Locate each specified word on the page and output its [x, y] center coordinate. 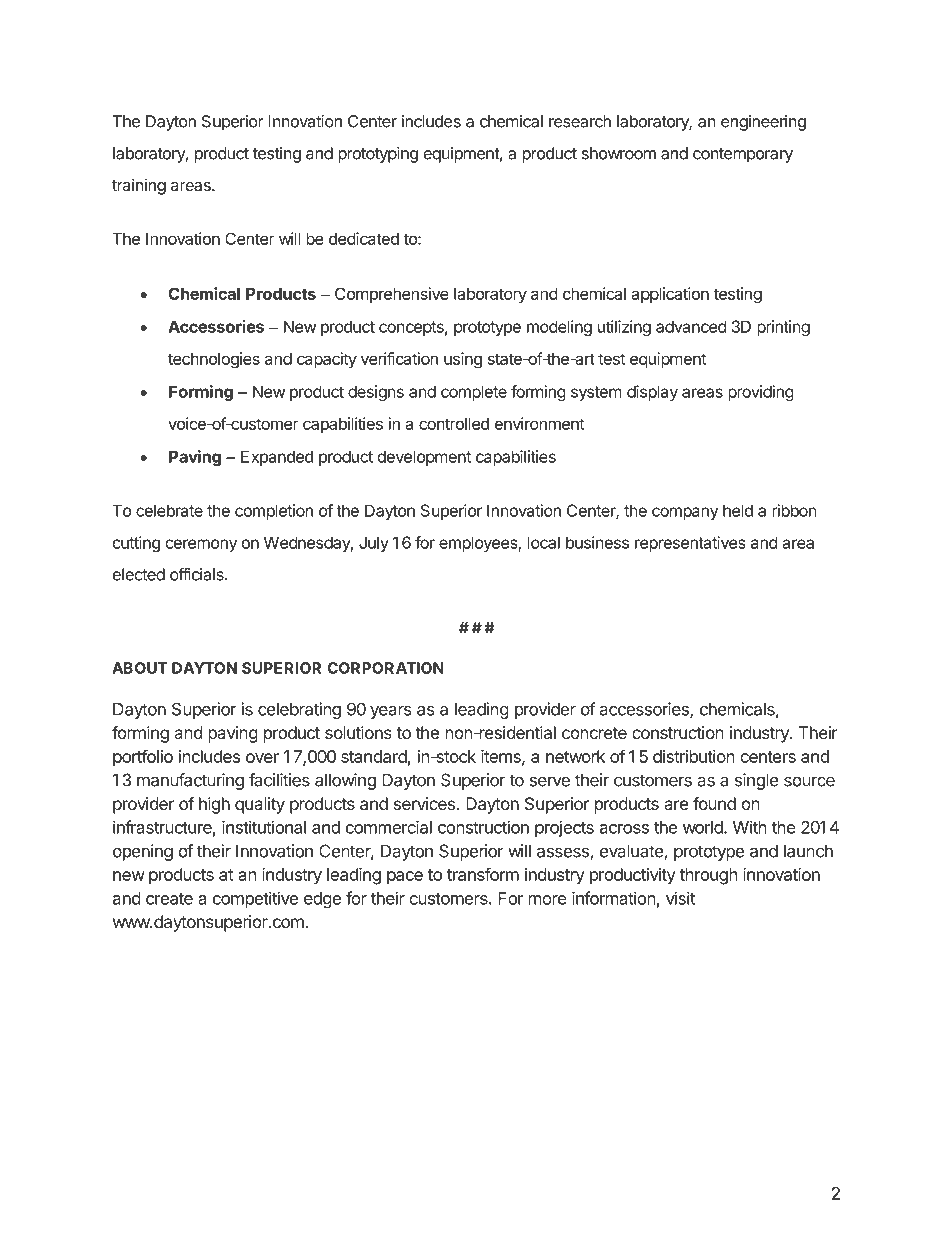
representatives [690, 544]
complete [474, 393]
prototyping [378, 155]
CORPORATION [386, 668]
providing [761, 393]
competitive [255, 899]
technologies [214, 360]
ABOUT [140, 668]
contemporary [743, 155]
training [139, 186]
